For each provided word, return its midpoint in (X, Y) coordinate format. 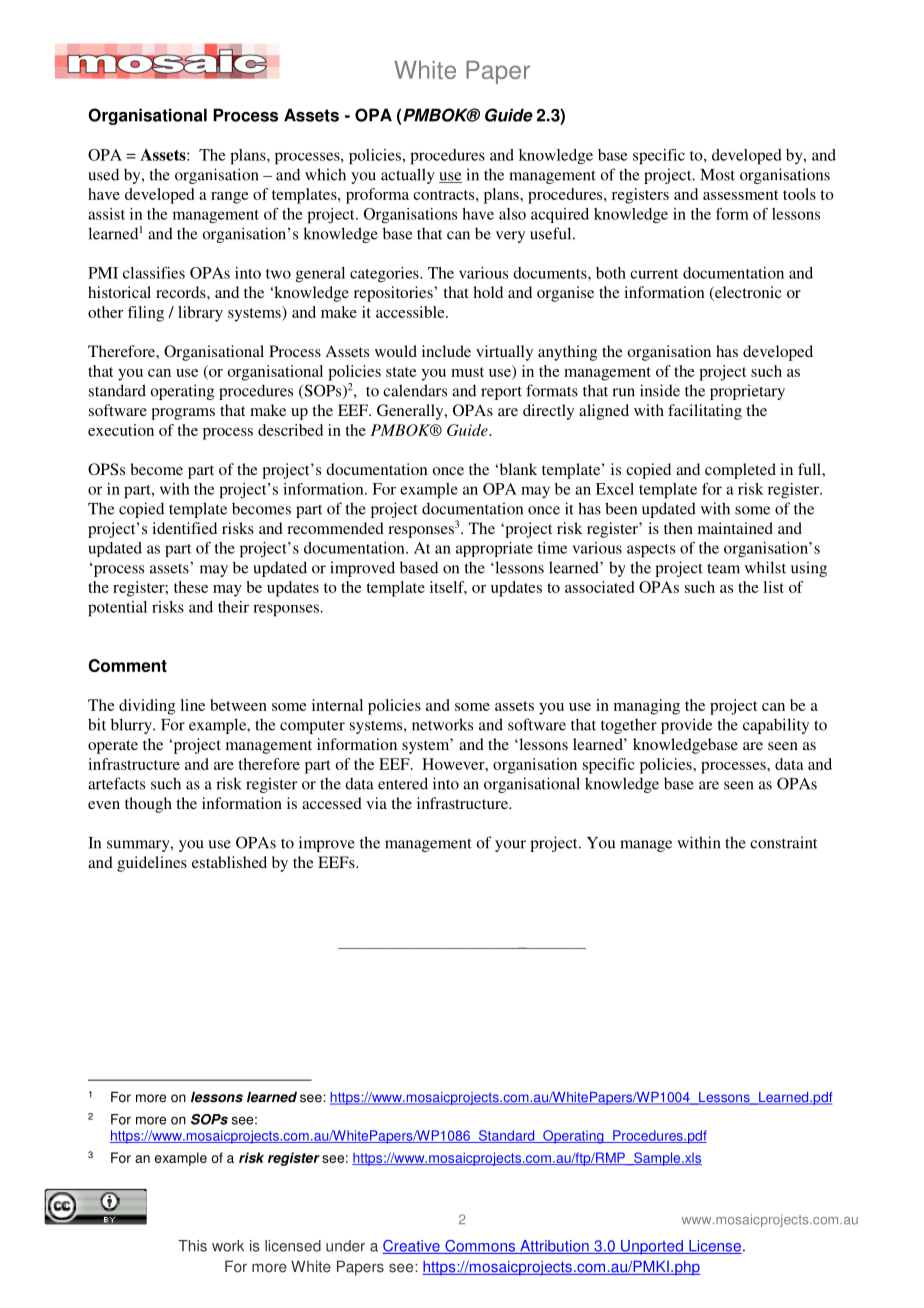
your (510, 846)
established (229, 862)
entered (403, 783)
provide (686, 726)
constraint (783, 842)
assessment (740, 195)
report (501, 393)
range (230, 198)
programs (183, 414)
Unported (652, 1247)
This (192, 1246)
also (512, 214)
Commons (480, 1247)
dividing (147, 707)
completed (740, 471)
